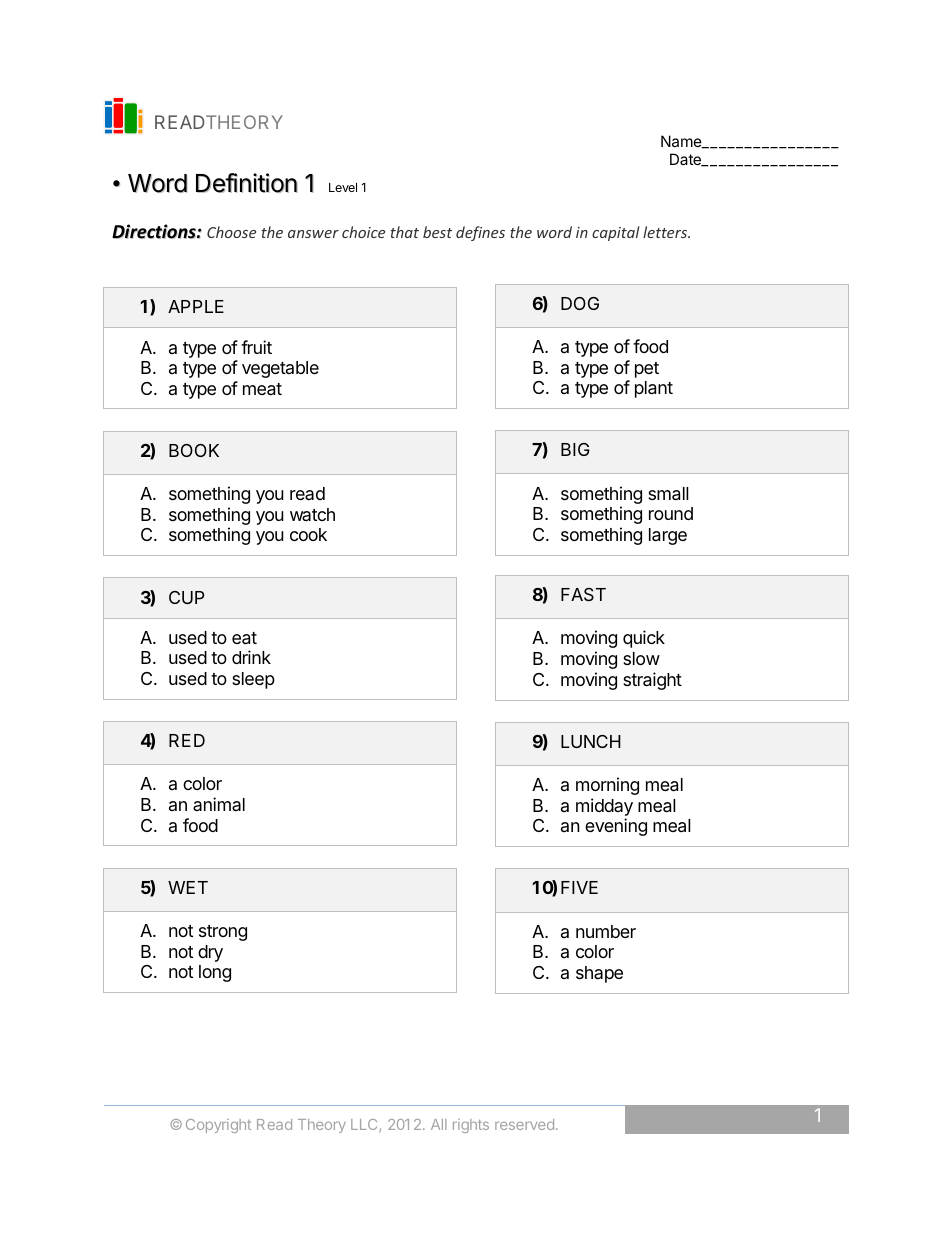 Image resolution: width=952 pixels, height=1233 pixels. Describe the element at coordinates (591, 741) in the image. I see `LUNCH` at that location.
